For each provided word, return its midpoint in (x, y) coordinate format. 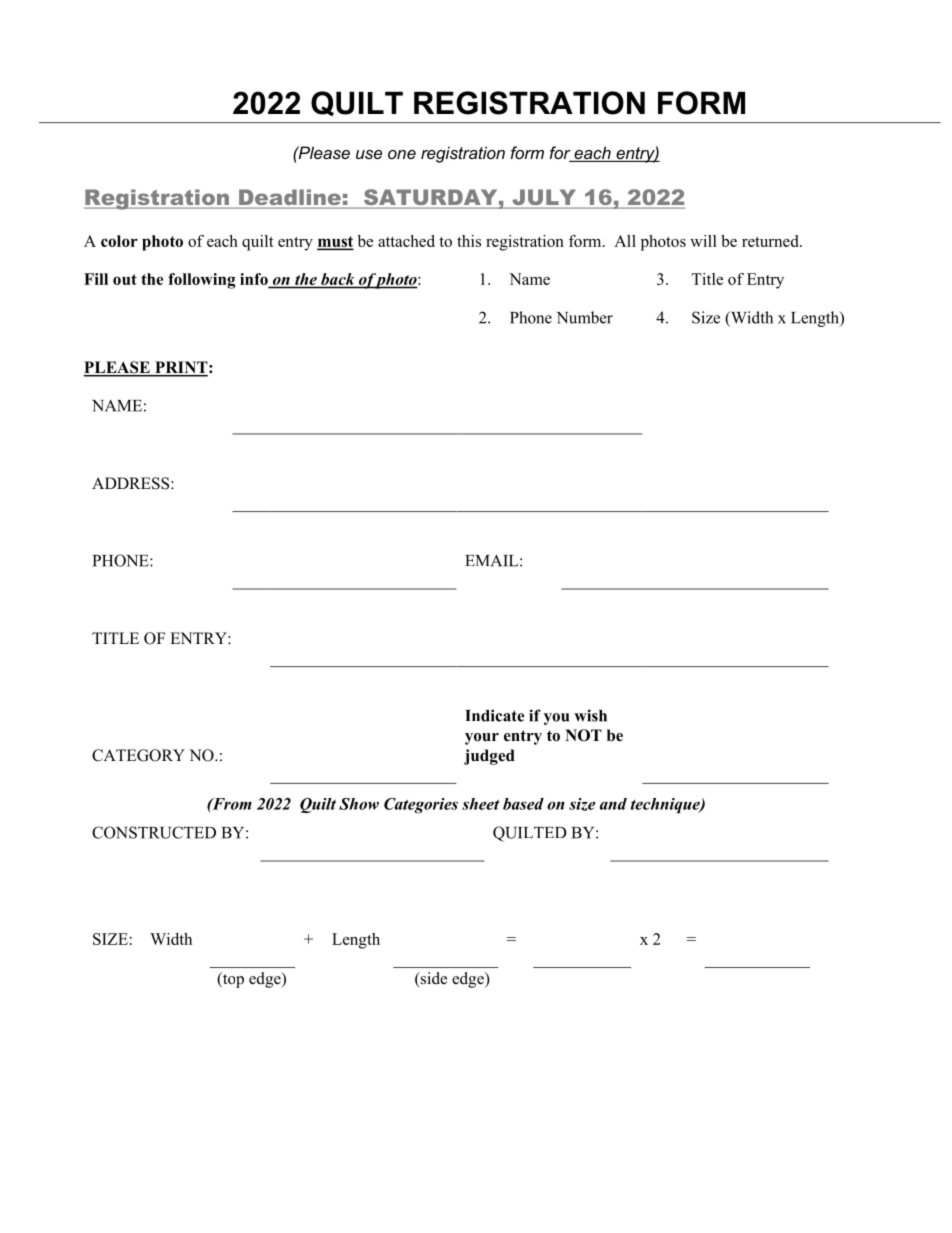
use (369, 154)
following (202, 281)
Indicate (494, 715)
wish (590, 715)
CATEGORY (138, 755)
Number (585, 317)
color (119, 241)
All (625, 241)
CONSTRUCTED (154, 832)
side (432, 979)
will (703, 241)
